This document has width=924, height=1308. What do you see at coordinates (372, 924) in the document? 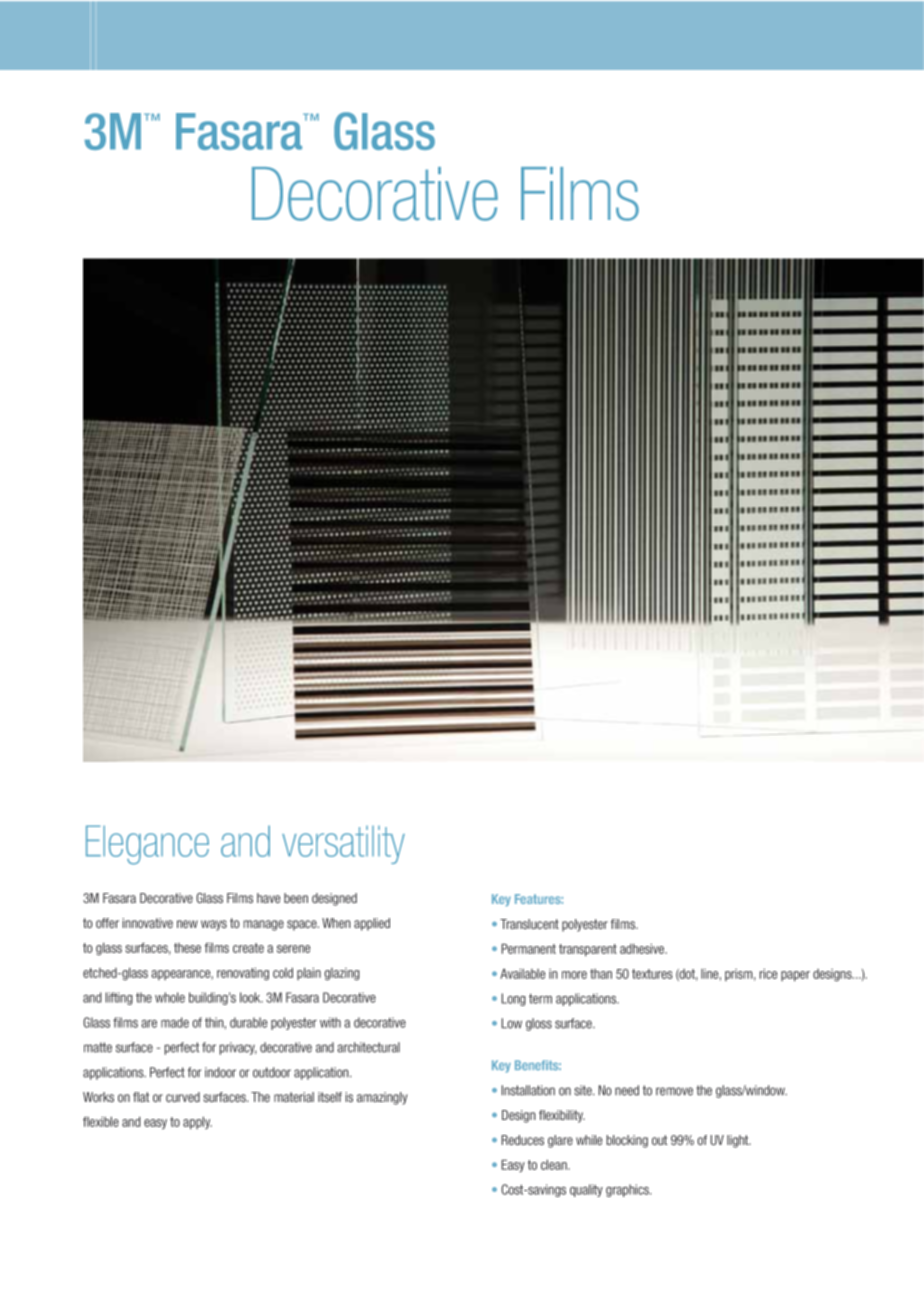
I see `applied` at bounding box center [372, 924].
